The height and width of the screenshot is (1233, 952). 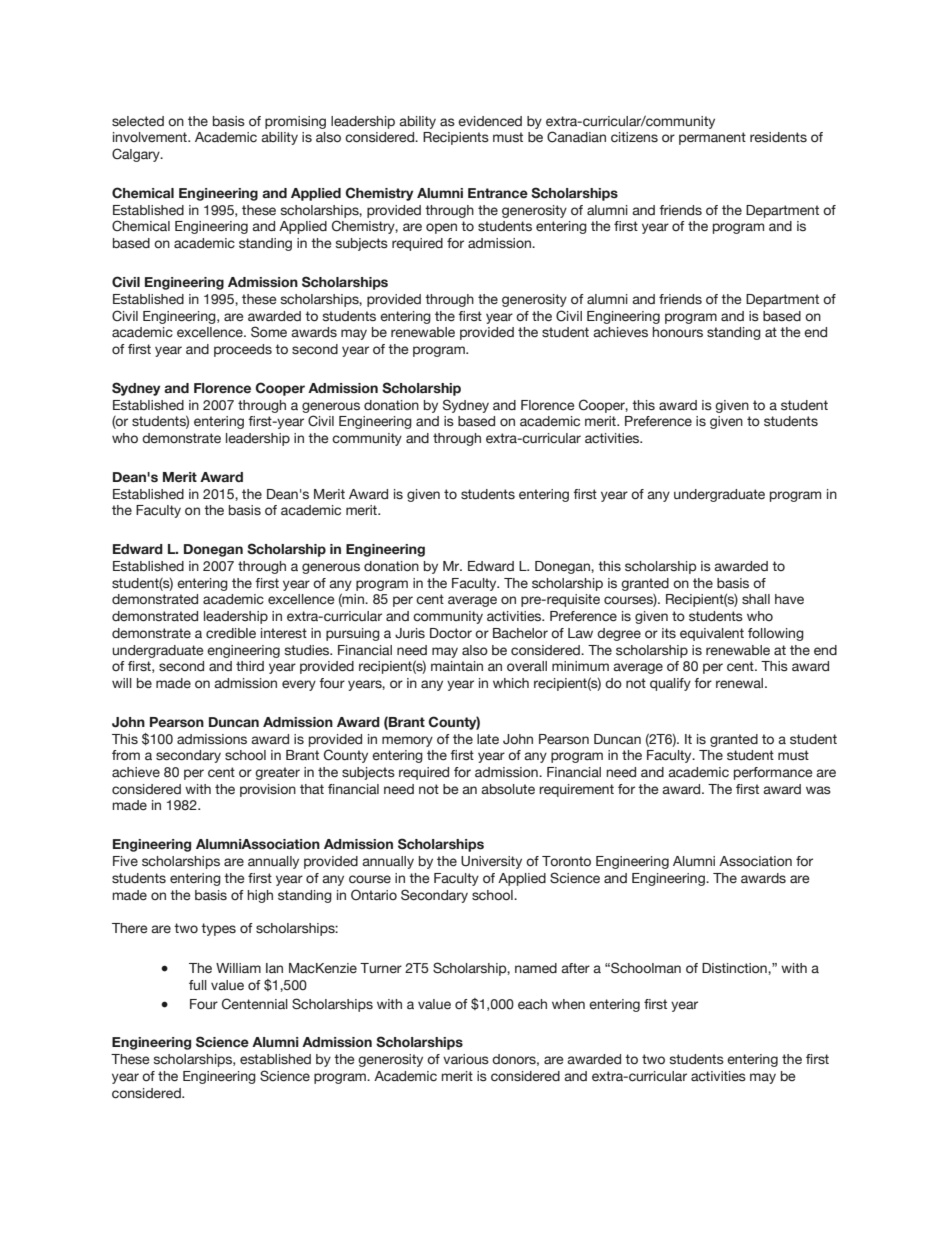 I want to click on evidenced, so click(x=490, y=121).
